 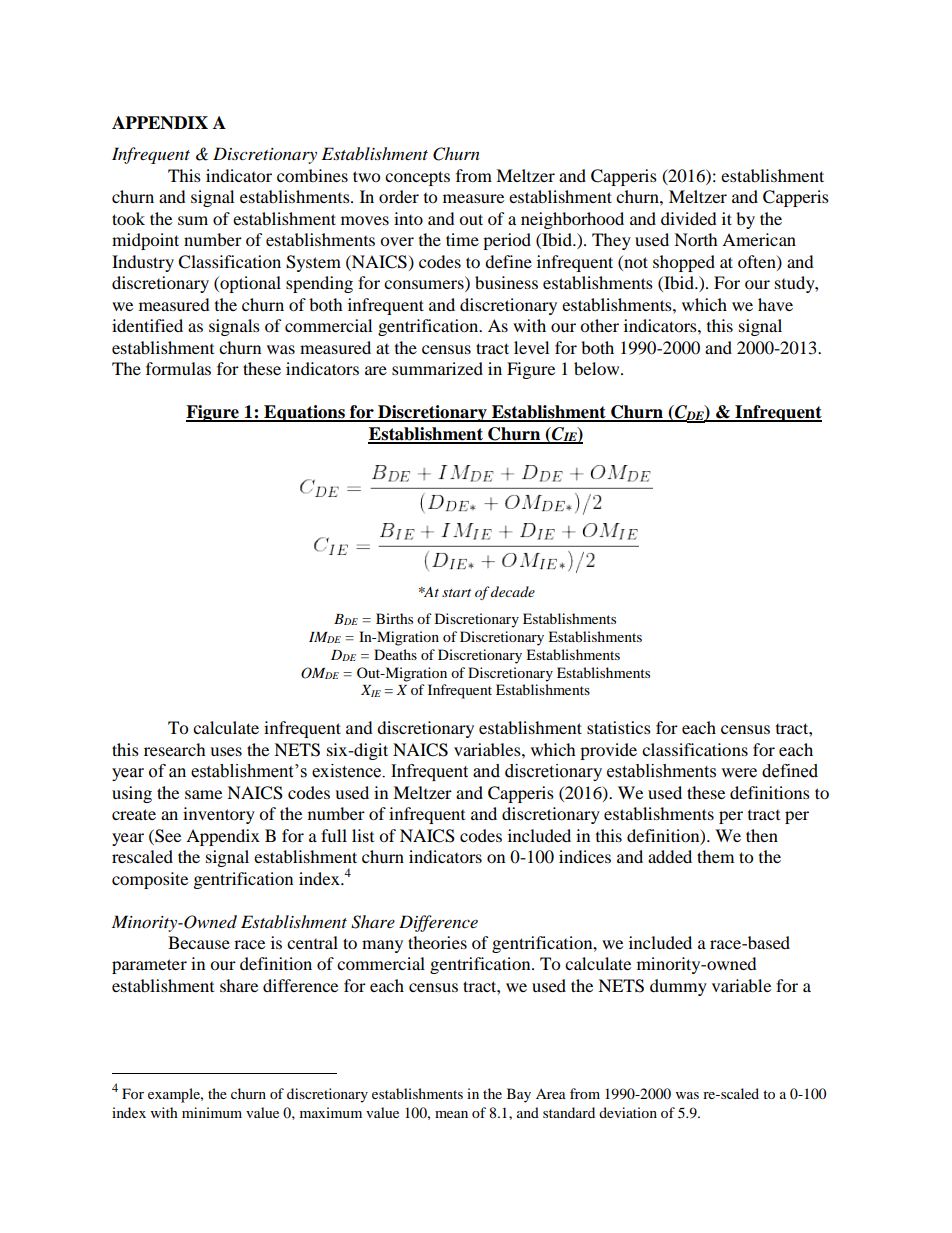 What do you see at coordinates (619, 727) in the screenshot?
I see `statistics` at bounding box center [619, 727].
